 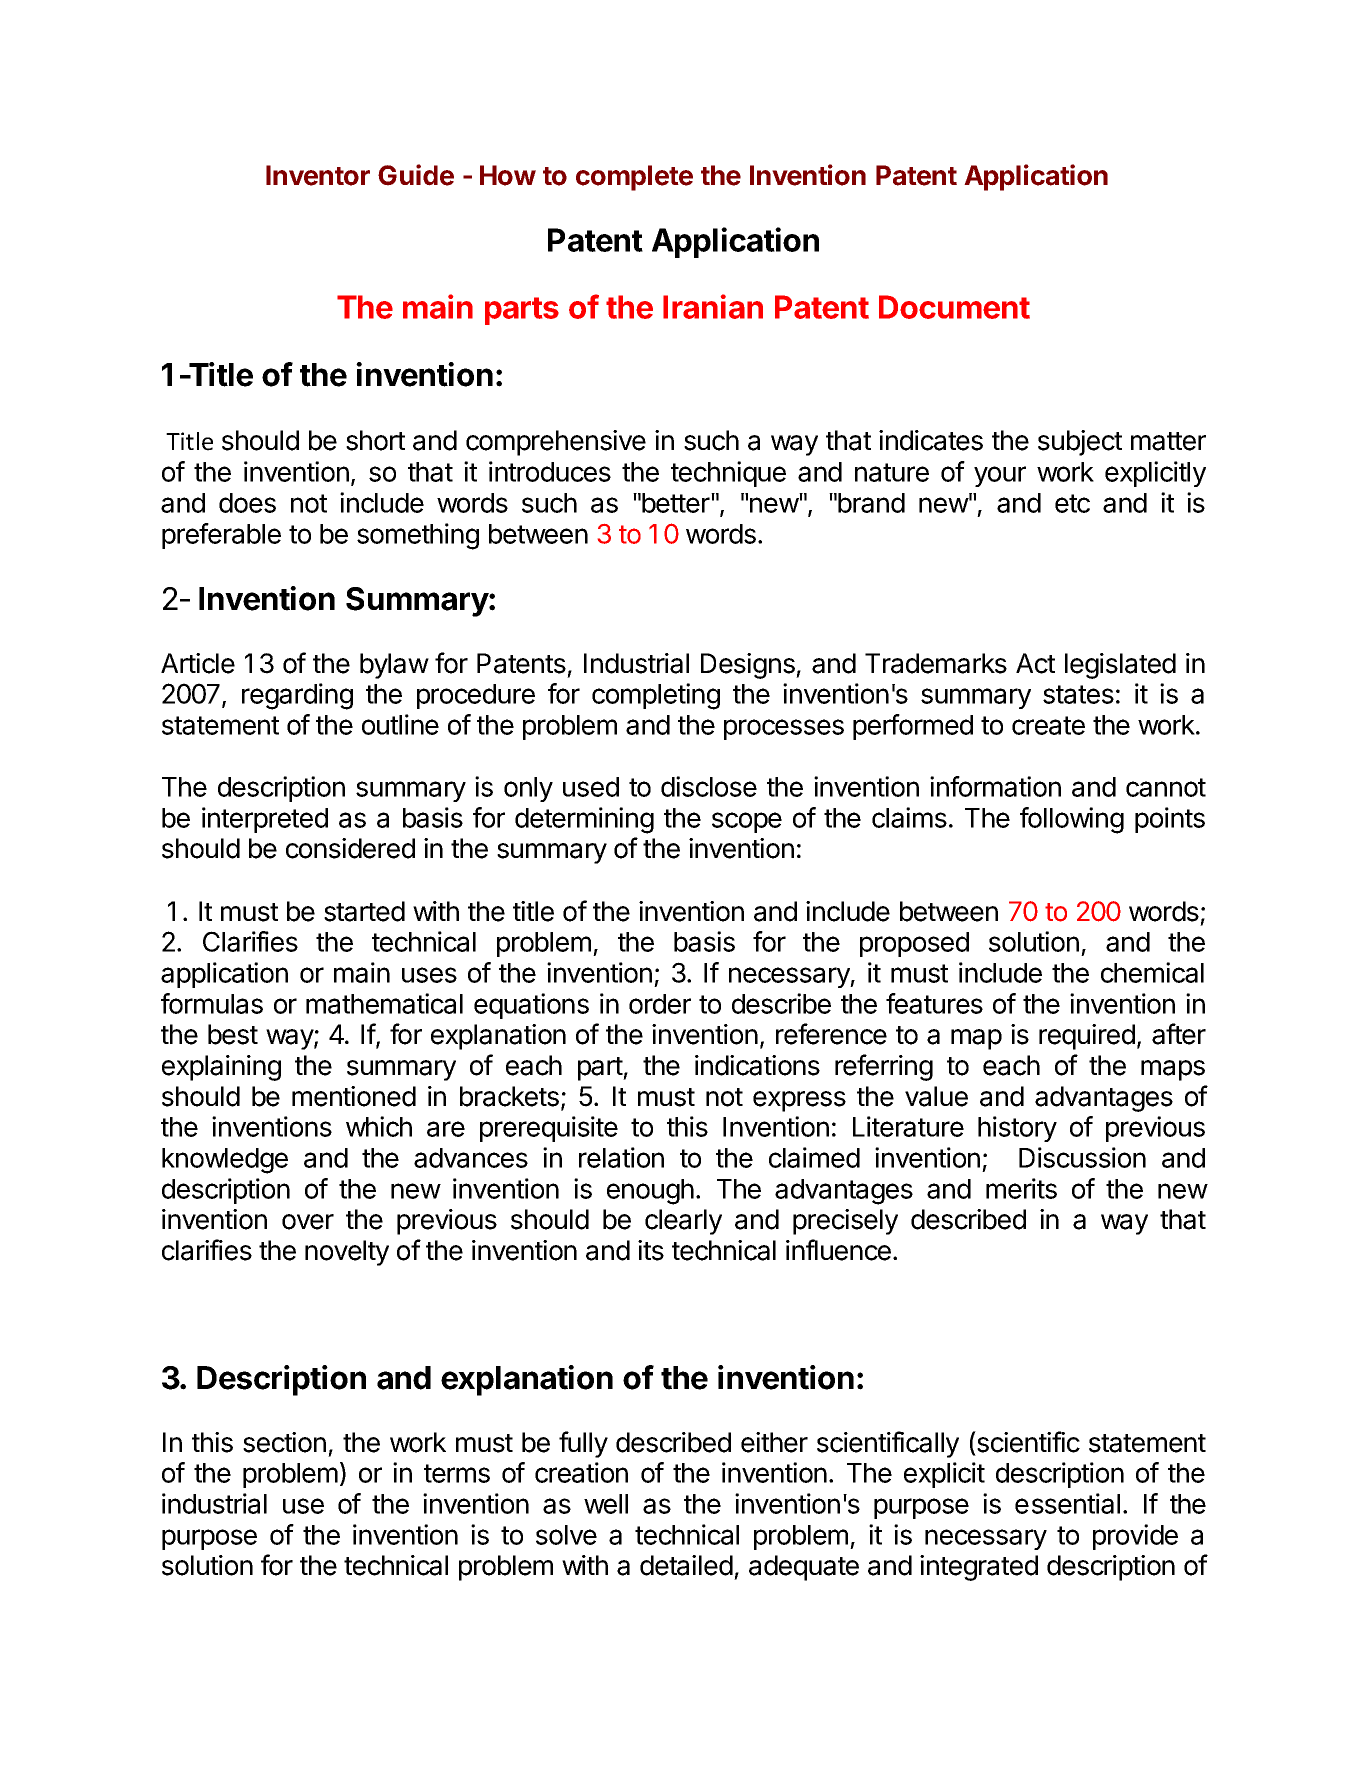 I want to click on clearly, so click(x=683, y=1222).
